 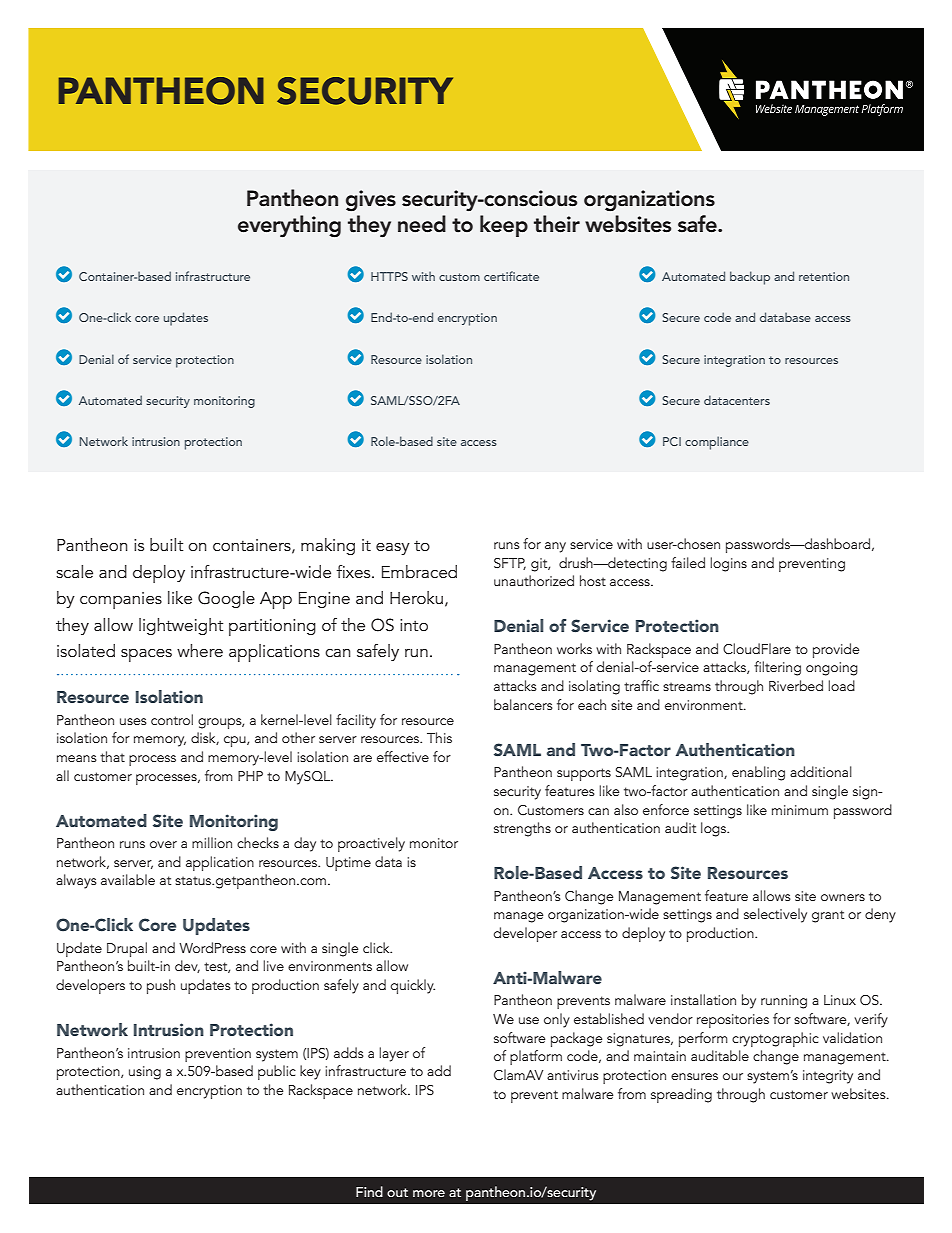 I want to click on everything, so click(x=289, y=226).
